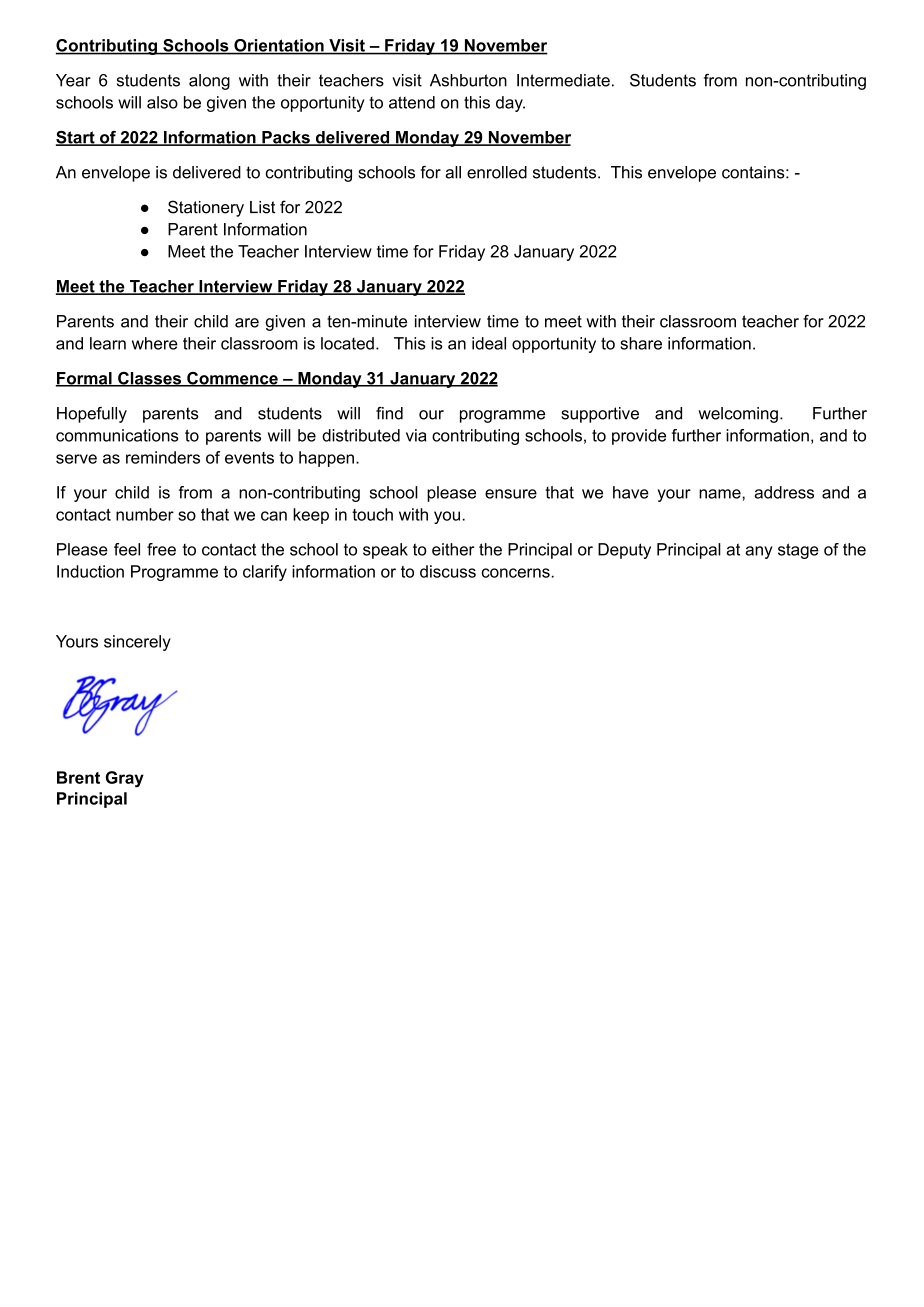  What do you see at coordinates (412, 102) in the screenshot?
I see `attend` at bounding box center [412, 102].
